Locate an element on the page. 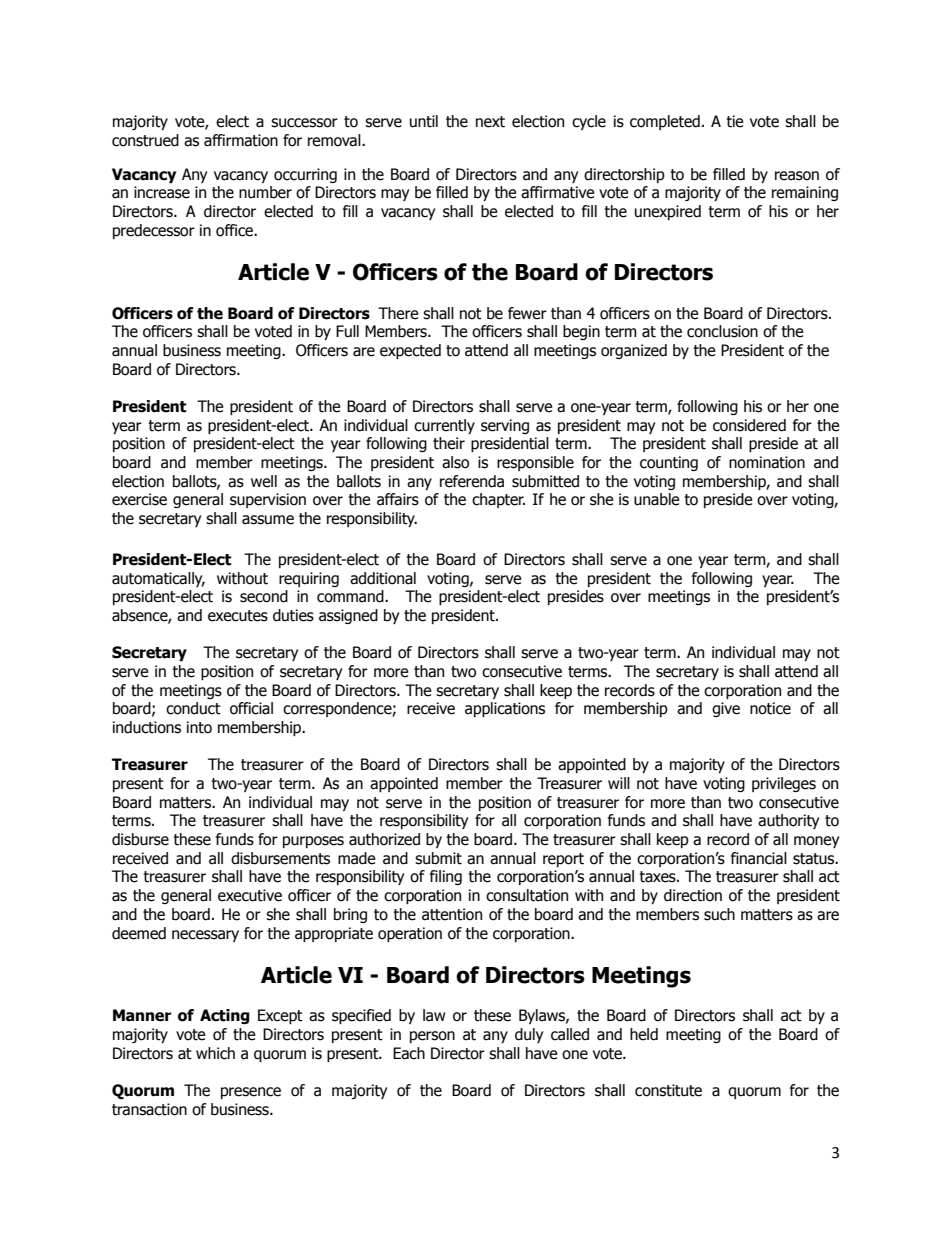 Image resolution: width=952 pixels, height=1233 pixels. constitute is located at coordinates (668, 1090).
